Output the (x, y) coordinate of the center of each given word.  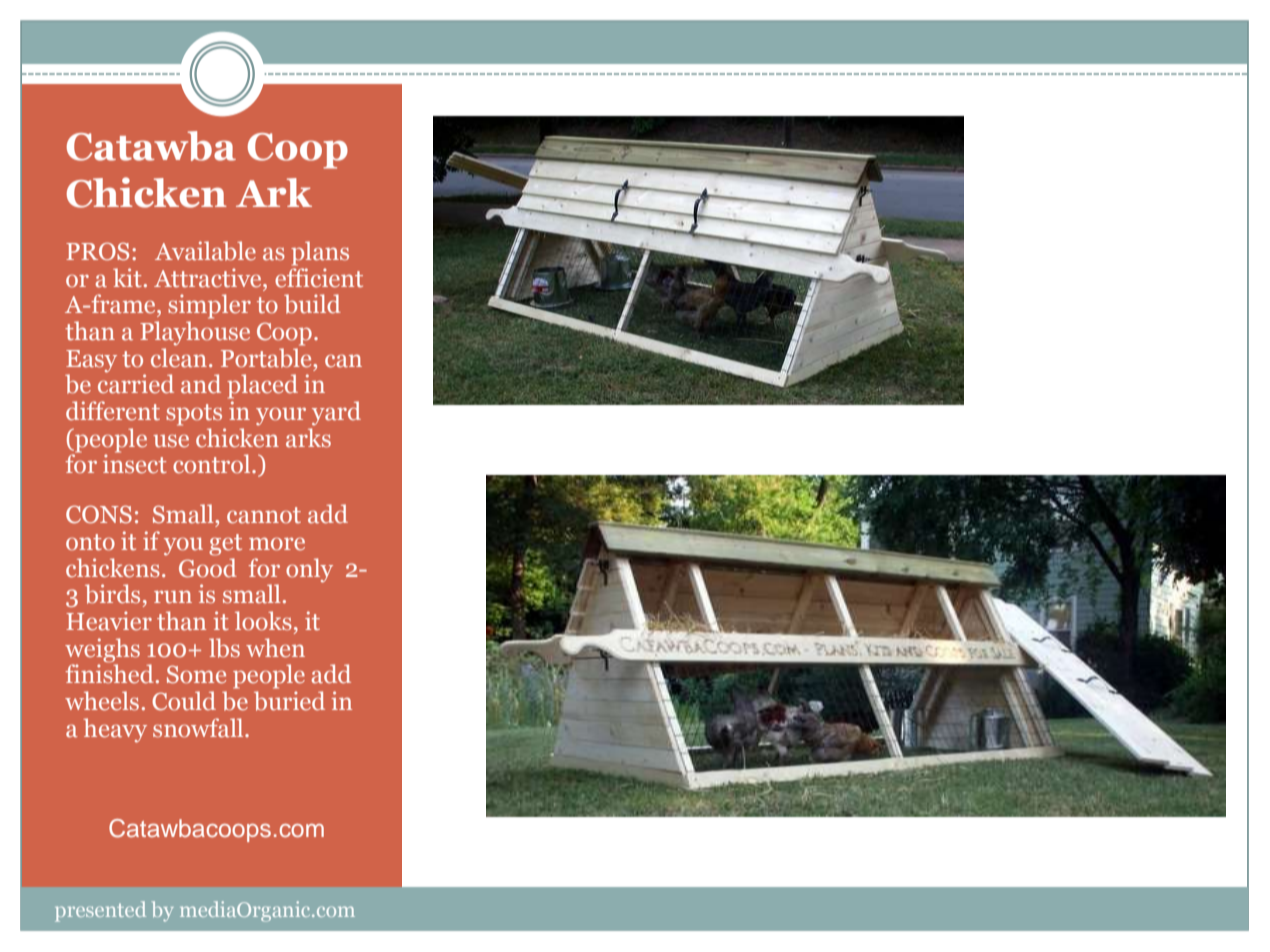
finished (109, 673)
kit (127, 278)
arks (308, 438)
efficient (319, 278)
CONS (99, 514)
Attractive (209, 278)
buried (289, 701)
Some (196, 674)
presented (100, 911)
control (213, 464)
